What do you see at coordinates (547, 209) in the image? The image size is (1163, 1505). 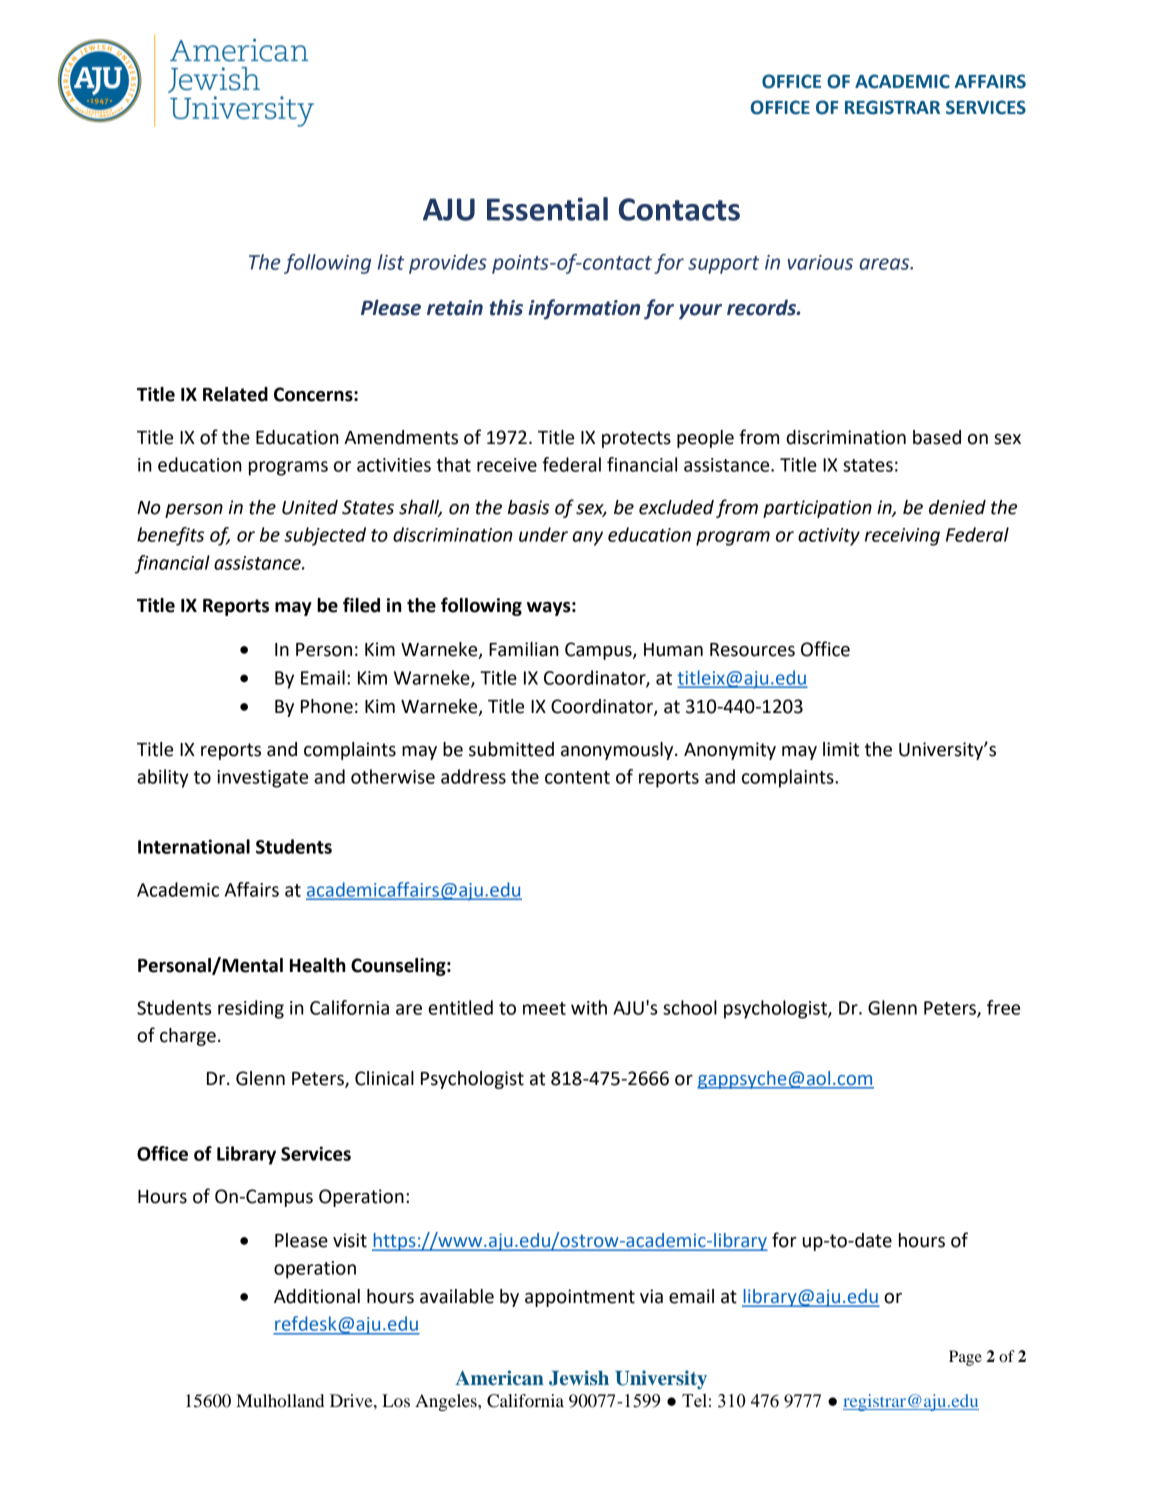 I see `Essential` at bounding box center [547, 209].
